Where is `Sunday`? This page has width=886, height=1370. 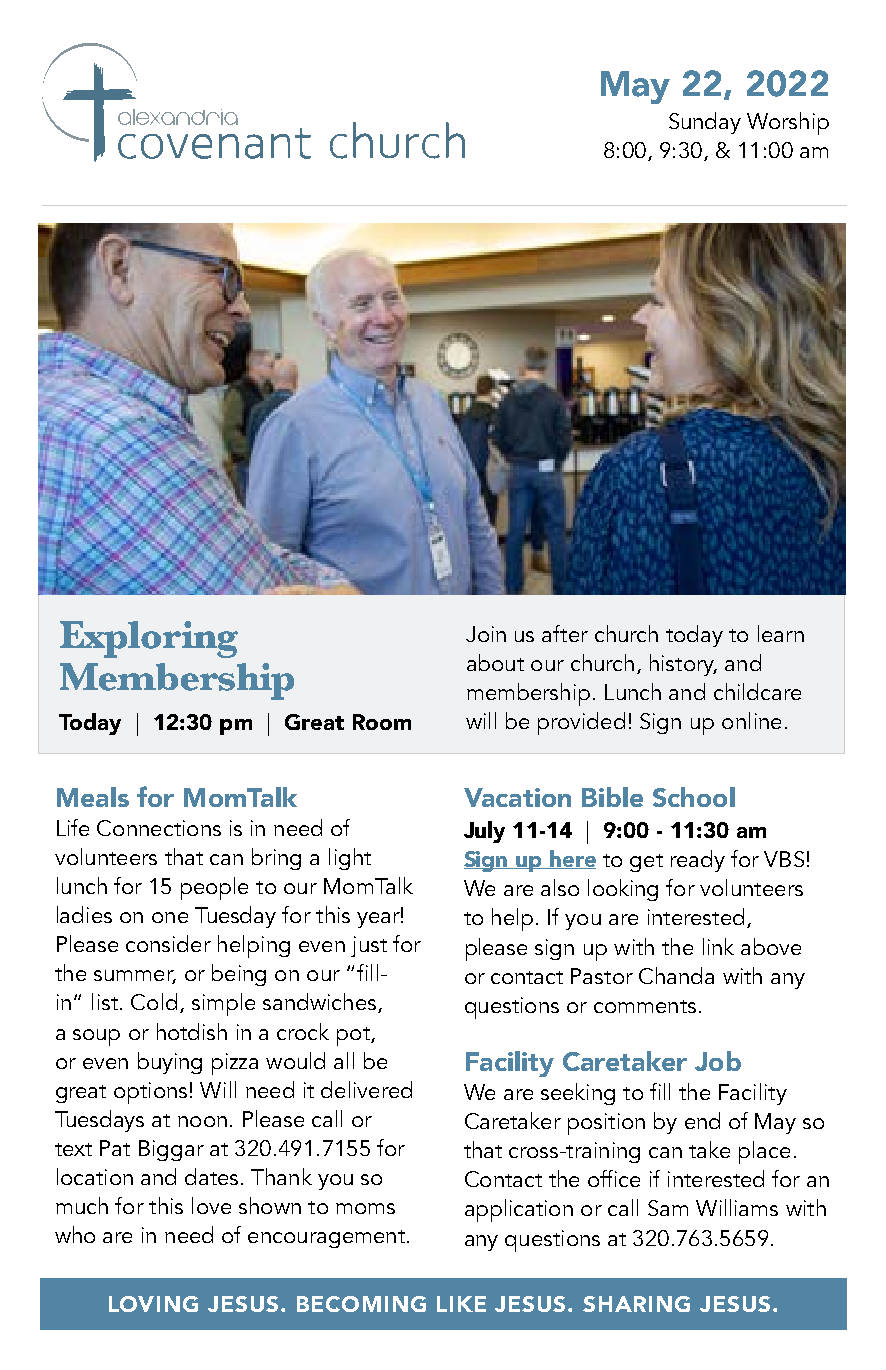
Sunday is located at coordinates (705, 123).
